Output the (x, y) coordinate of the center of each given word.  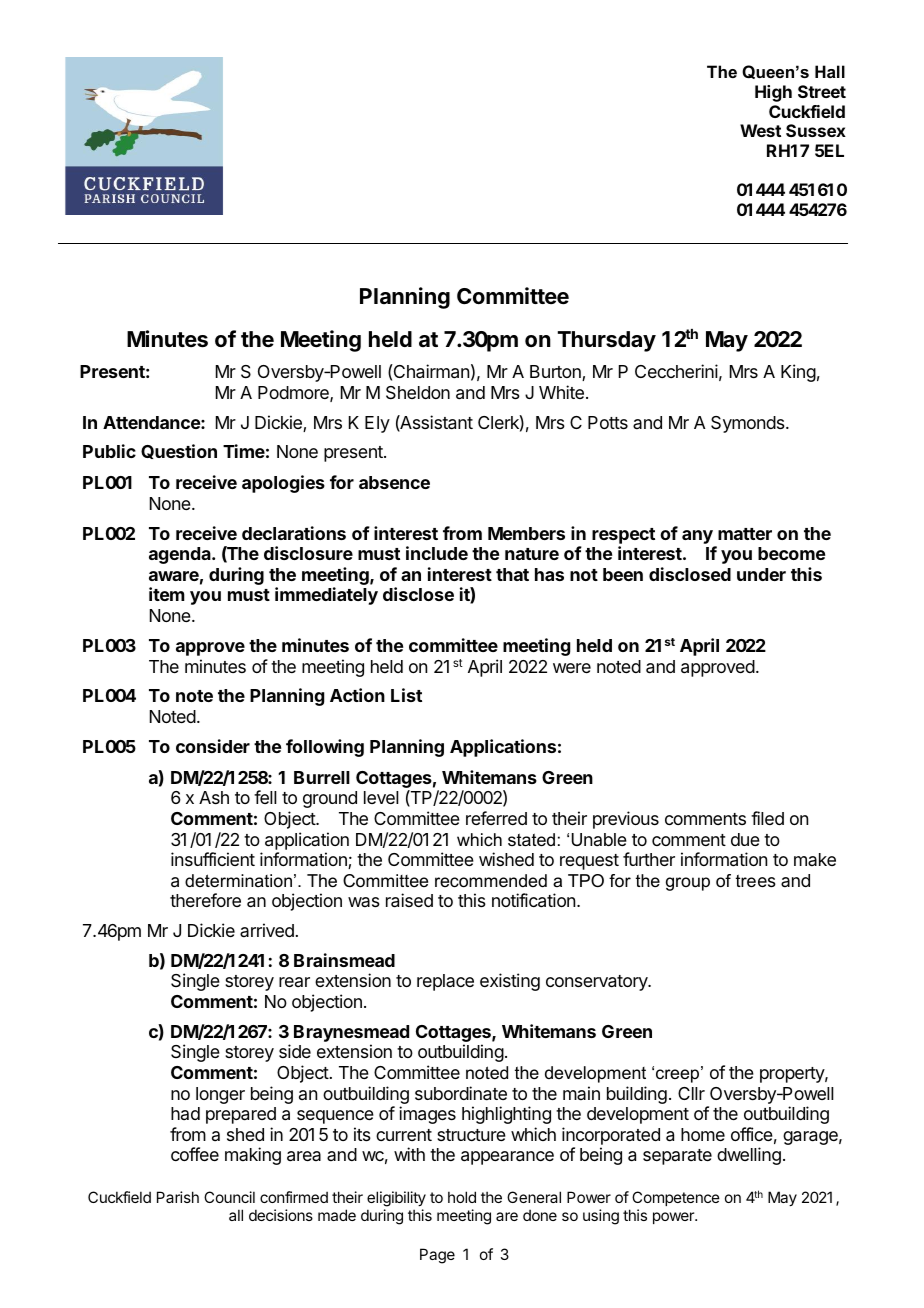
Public (109, 451)
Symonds (749, 424)
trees (756, 881)
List (406, 695)
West (760, 130)
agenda (181, 555)
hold (462, 1197)
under (761, 574)
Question (179, 451)
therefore (205, 900)
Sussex (816, 130)
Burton (556, 373)
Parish (178, 1197)
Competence (676, 1198)
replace (445, 982)
